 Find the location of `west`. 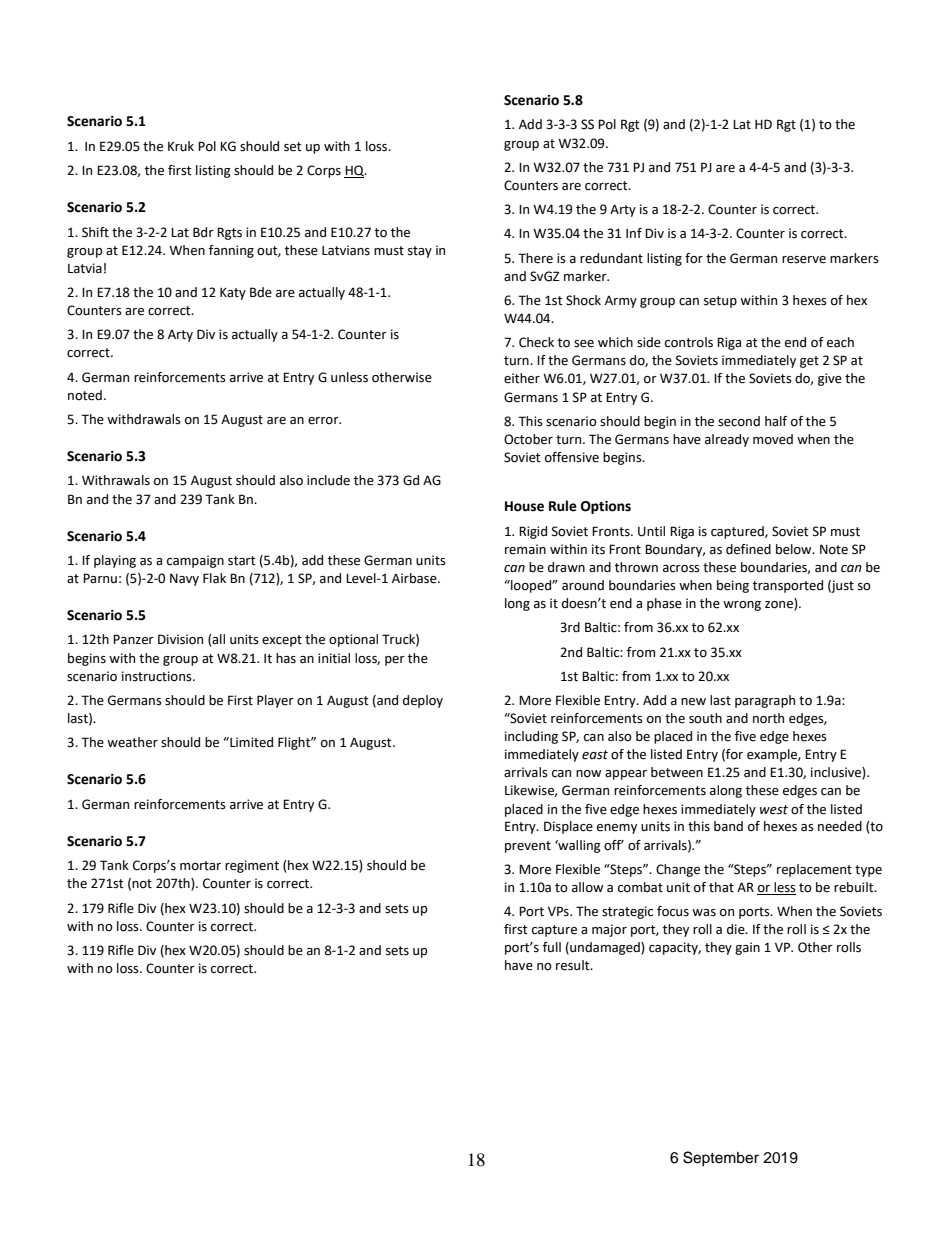

west is located at coordinates (774, 810).
